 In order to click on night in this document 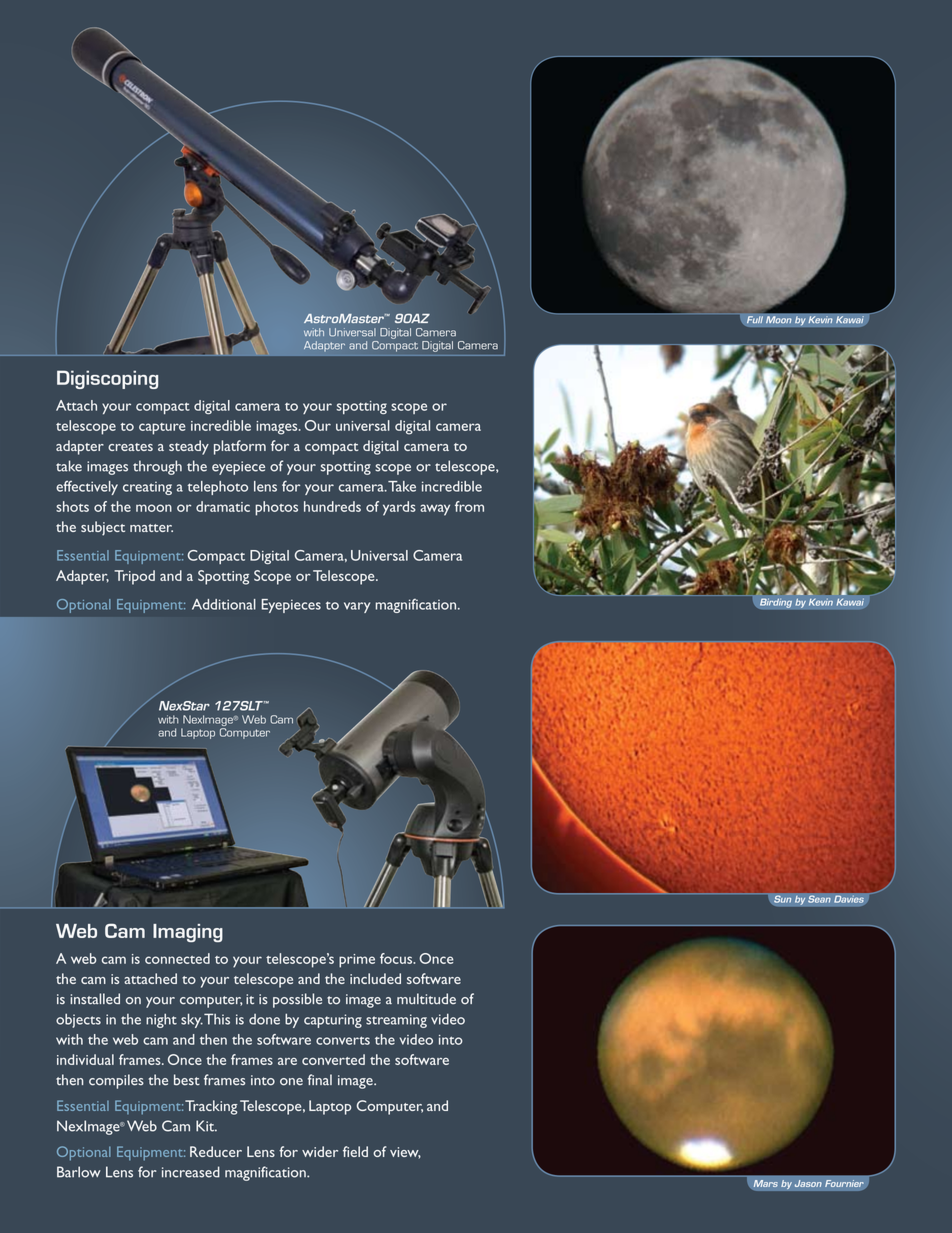, I will do `click(161, 1021)`.
